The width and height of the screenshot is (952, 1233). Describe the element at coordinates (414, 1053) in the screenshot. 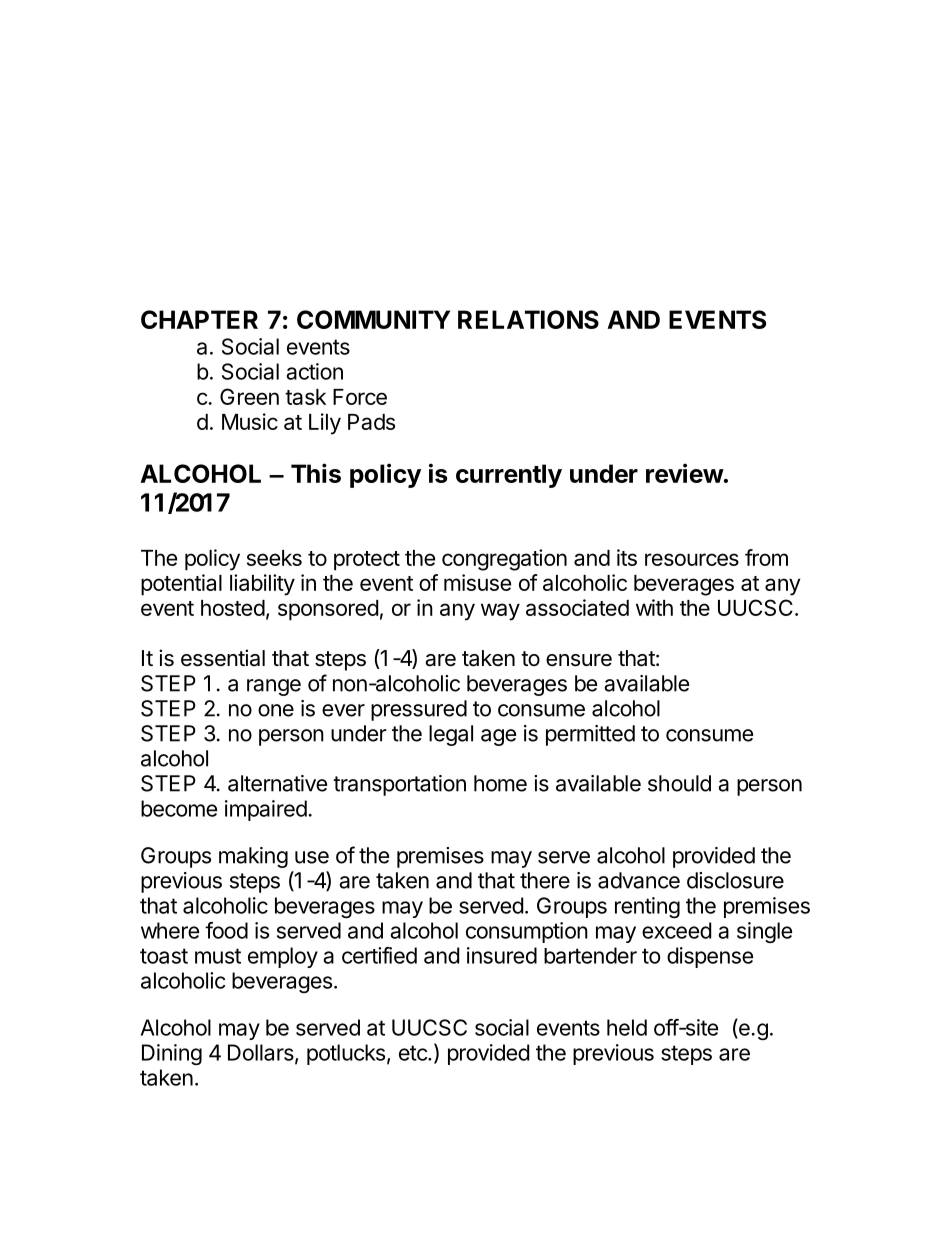

I see `etc` at that location.
